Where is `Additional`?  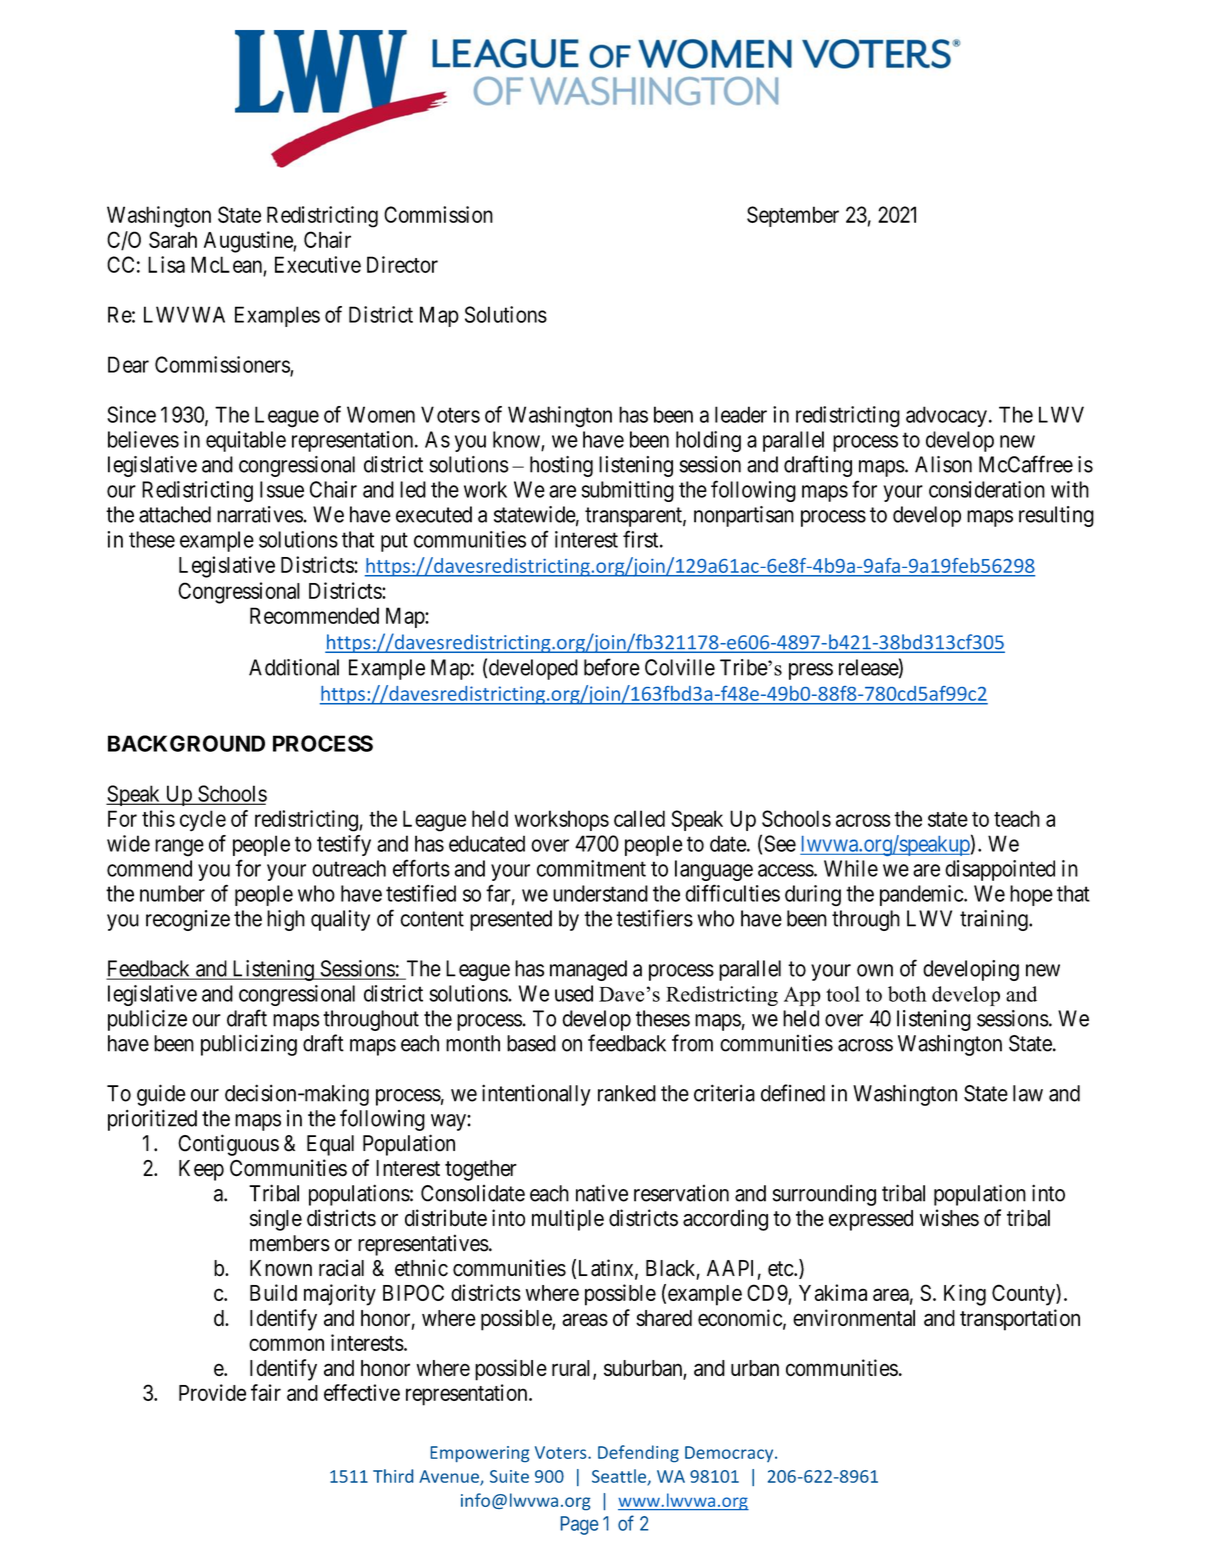
Additional is located at coordinates (294, 667).
